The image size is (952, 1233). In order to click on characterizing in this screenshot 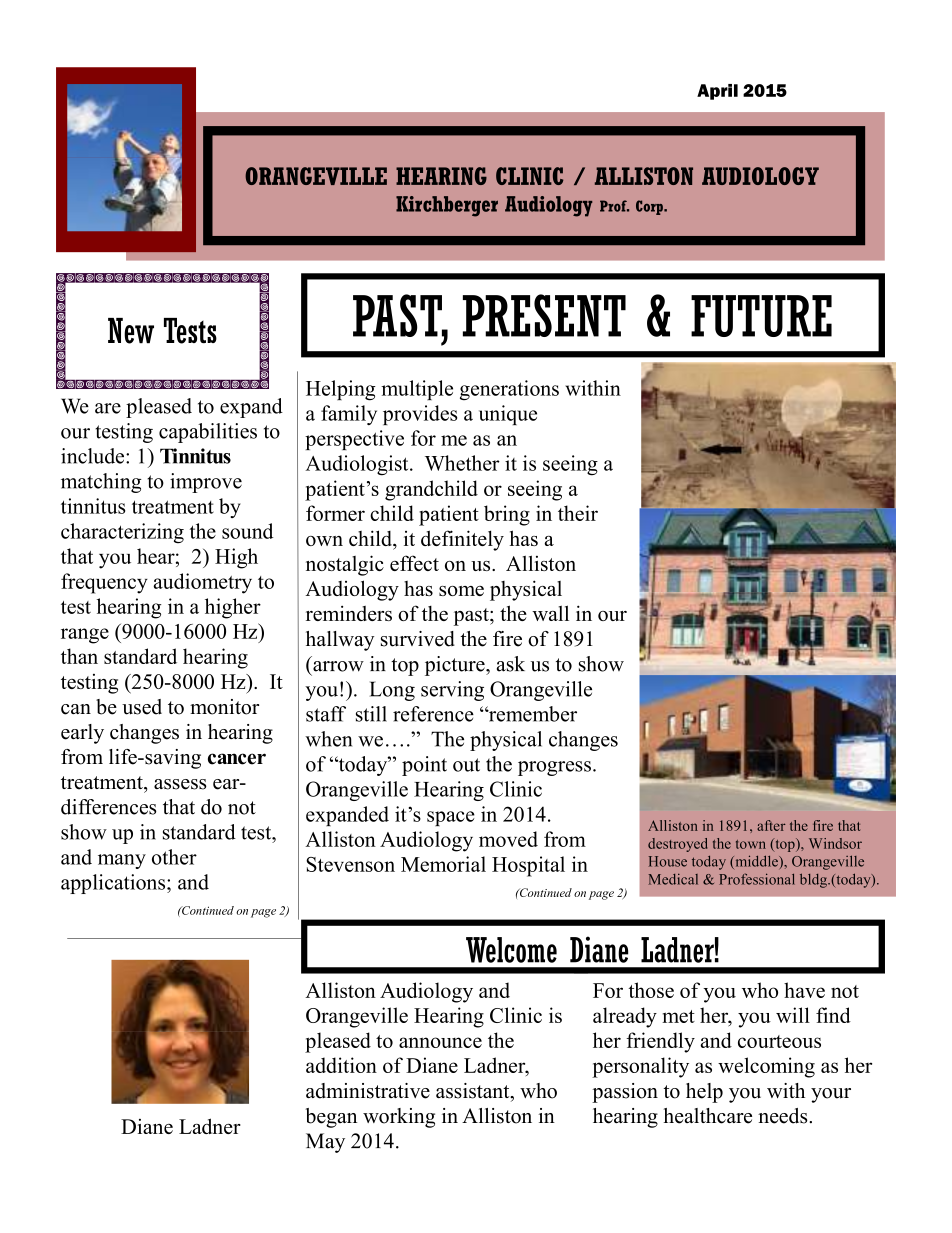, I will do `click(122, 533)`.
